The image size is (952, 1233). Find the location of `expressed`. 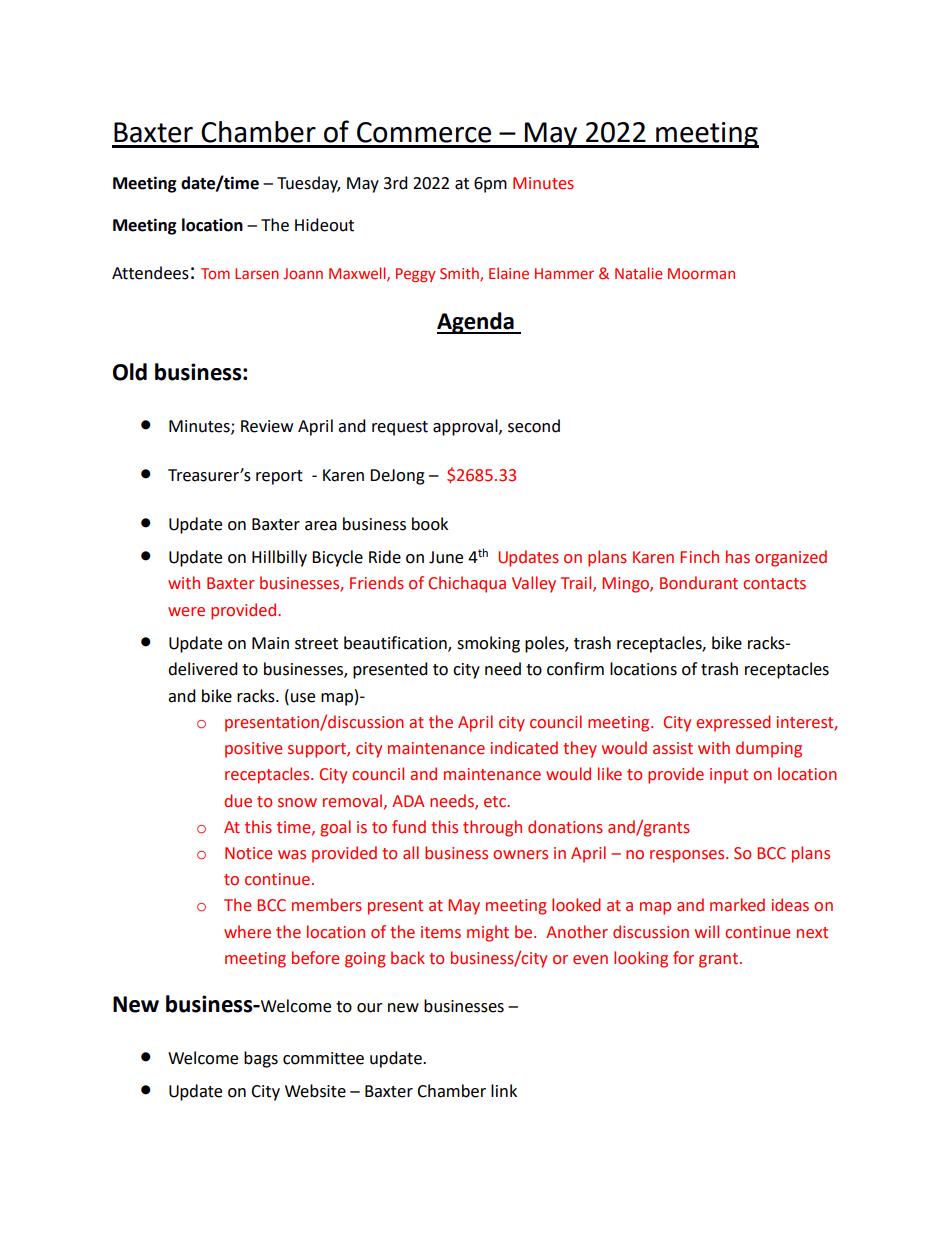

expressed is located at coordinates (733, 723).
